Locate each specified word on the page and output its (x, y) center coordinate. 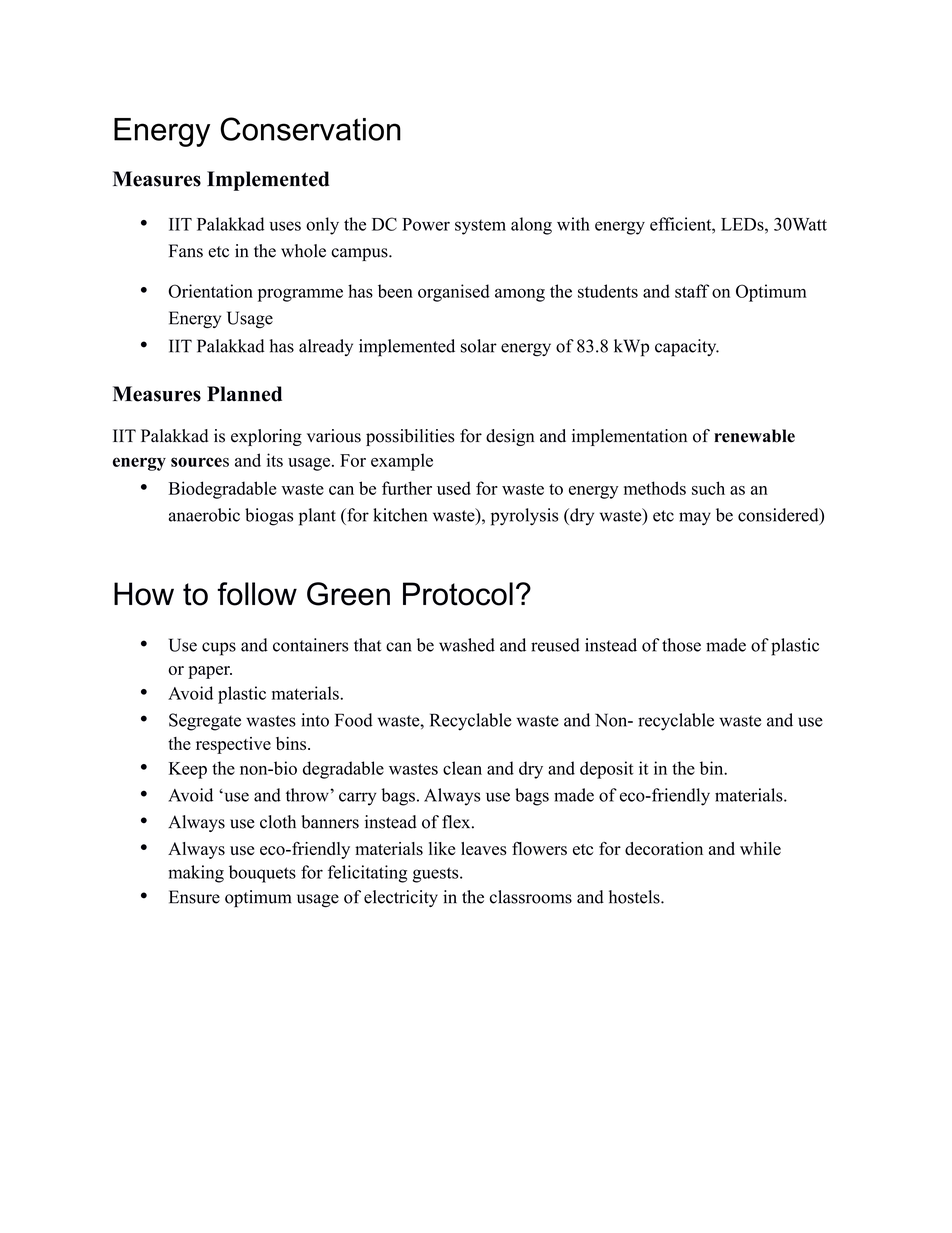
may (695, 519)
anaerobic (204, 515)
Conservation (310, 129)
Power (426, 224)
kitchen (400, 515)
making (196, 874)
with (573, 224)
